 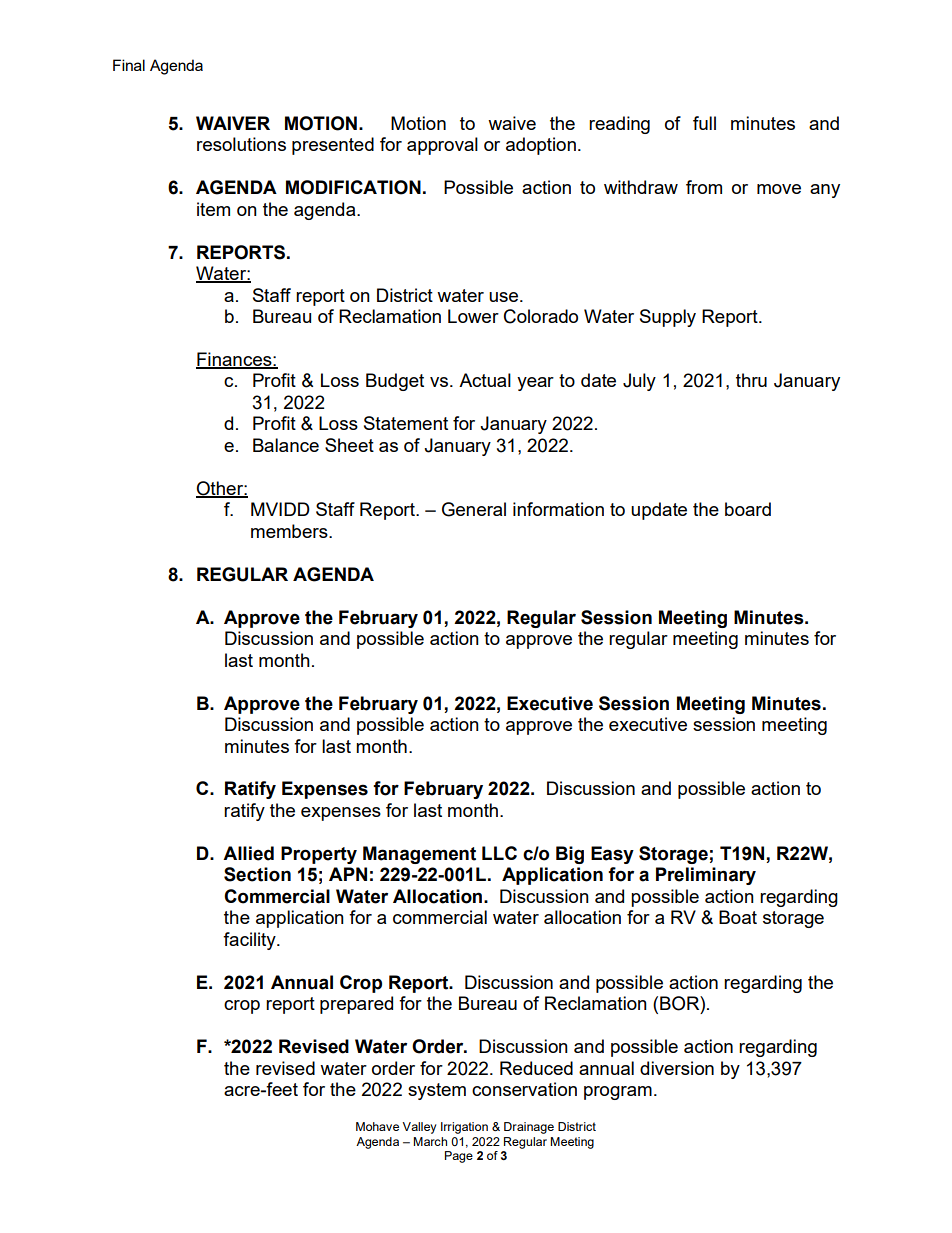 What do you see at coordinates (419, 1128) in the page?
I see `Valley` at bounding box center [419, 1128].
